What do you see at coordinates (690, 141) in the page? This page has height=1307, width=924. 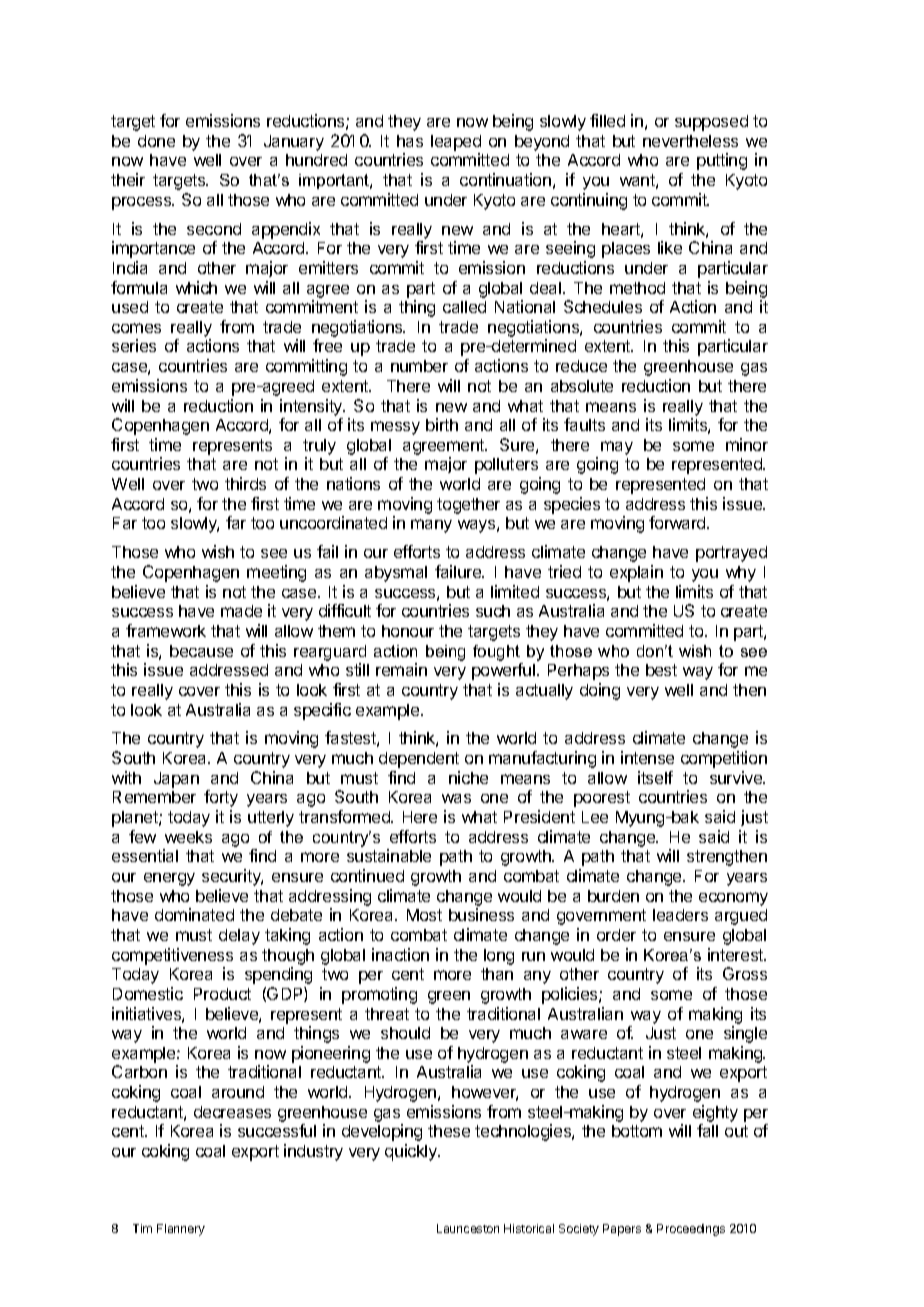 I see `nevertheless` at bounding box center [690, 141].
